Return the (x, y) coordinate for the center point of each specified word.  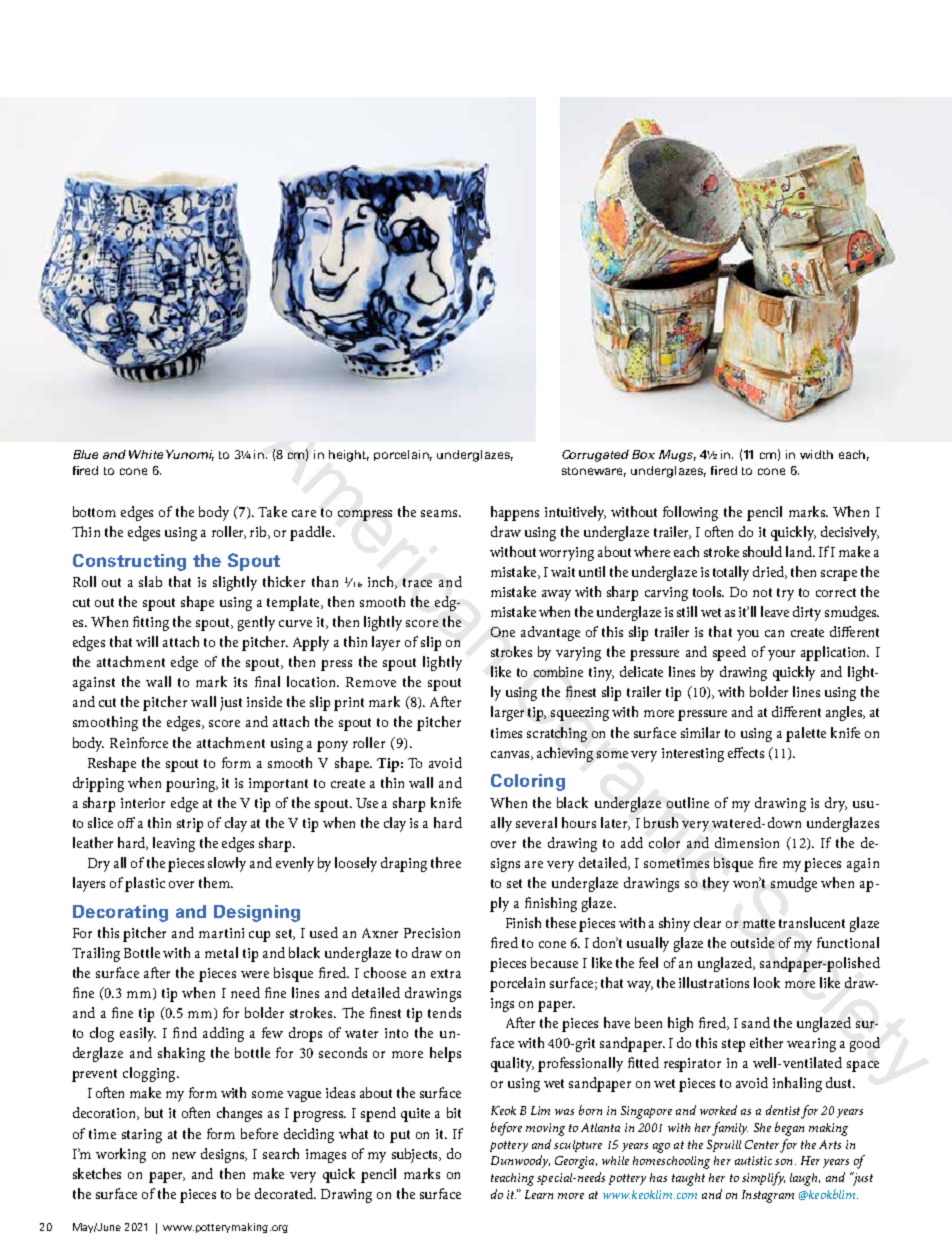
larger (507, 713)
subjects (416, 1155)
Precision (432, 933)
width (816, 454)
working (121, 1155)
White (146, 454)
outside (752, 942)
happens (515, 513)
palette (806, 734)
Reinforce (139, 742)
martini (221, 933)
